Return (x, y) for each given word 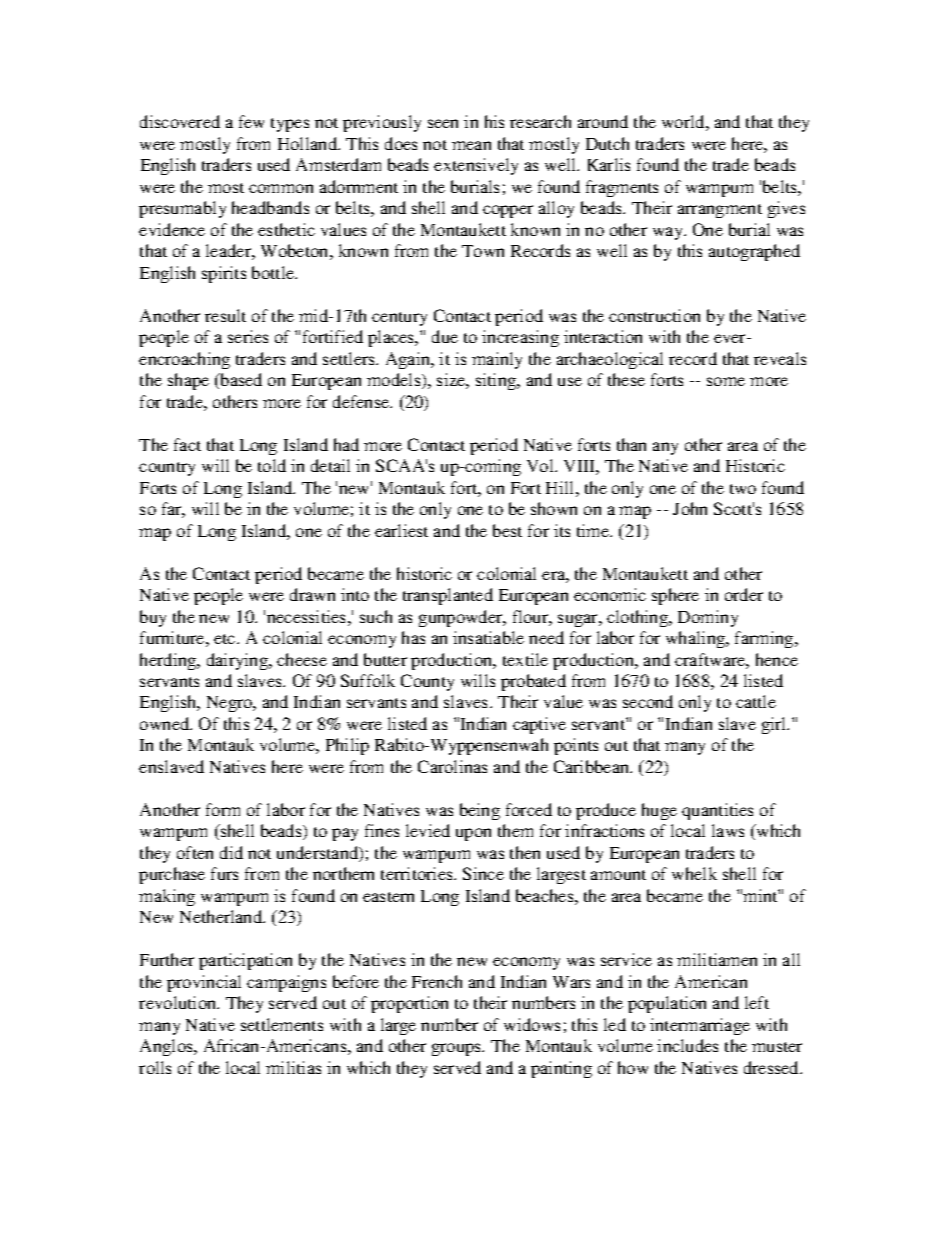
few (251, 121)
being (480, 811)
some (726, 381)
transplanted (448, 596)
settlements (282, 1024)
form (223, 809)
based (240, 381)
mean (471, 145)
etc (226, 639)
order (744, 594)
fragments (622, 188)
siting (497, 381)
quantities (717, 811)
